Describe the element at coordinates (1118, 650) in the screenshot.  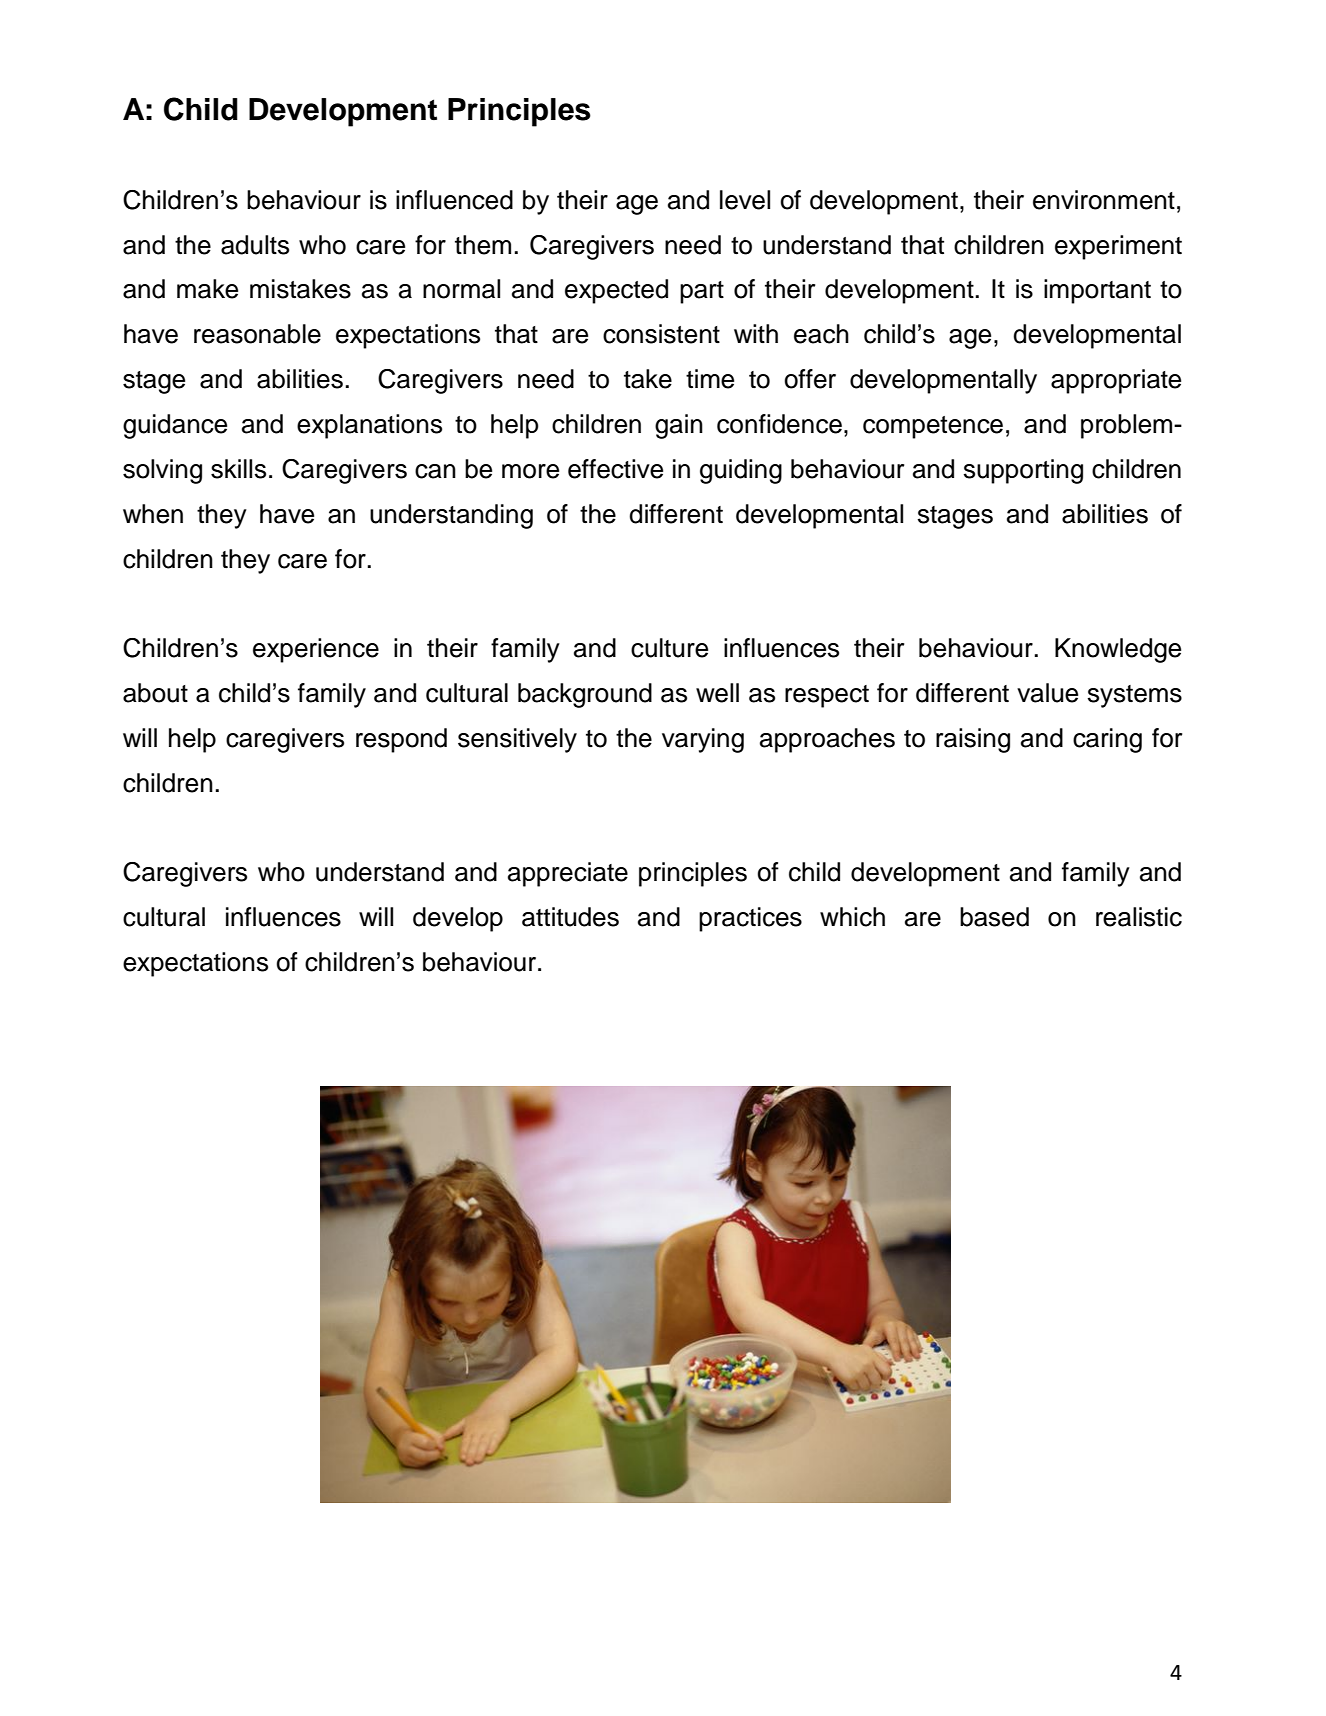
I see `Knowledge` at that location.
